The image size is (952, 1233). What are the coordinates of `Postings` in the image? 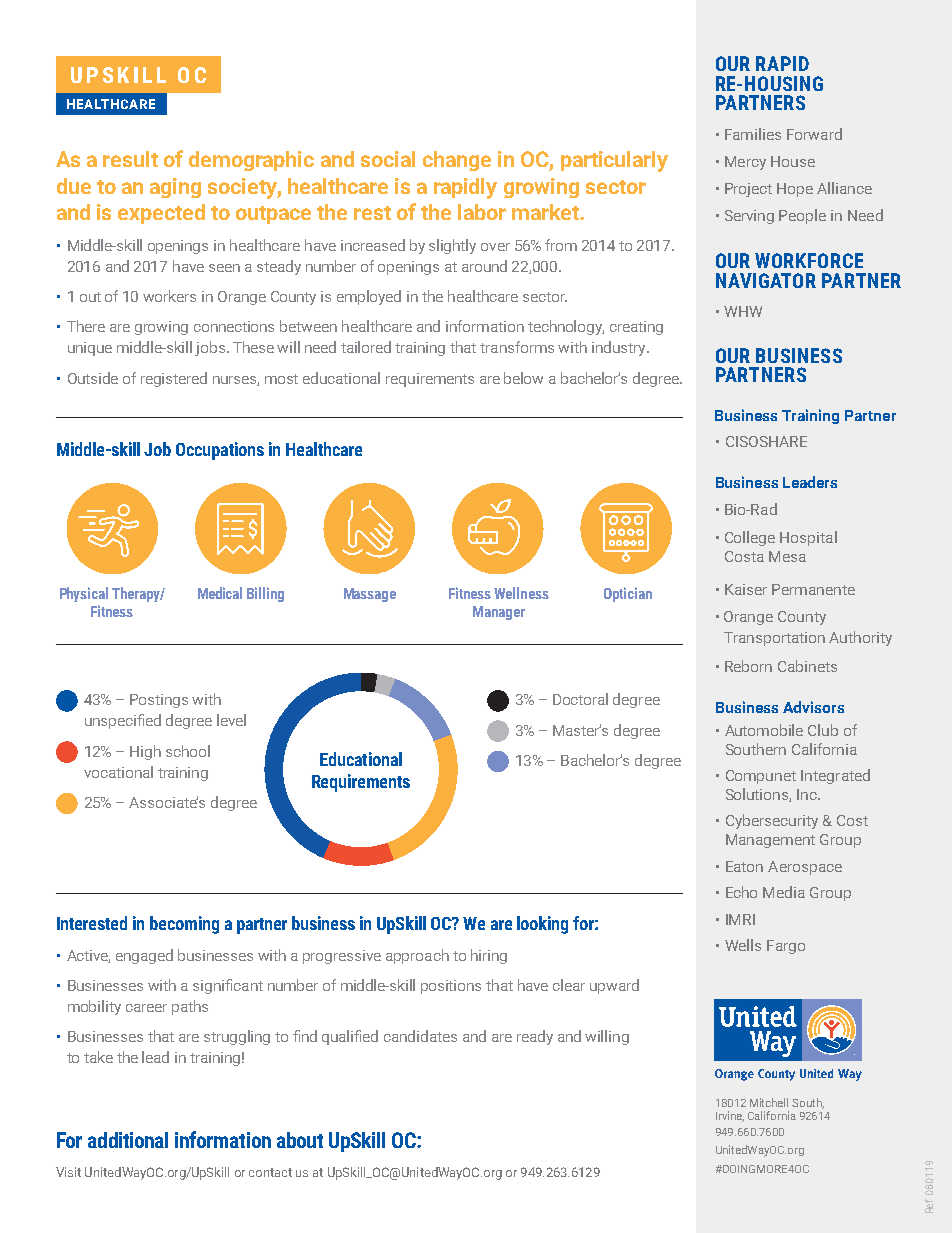 It's located at (159, 701).
